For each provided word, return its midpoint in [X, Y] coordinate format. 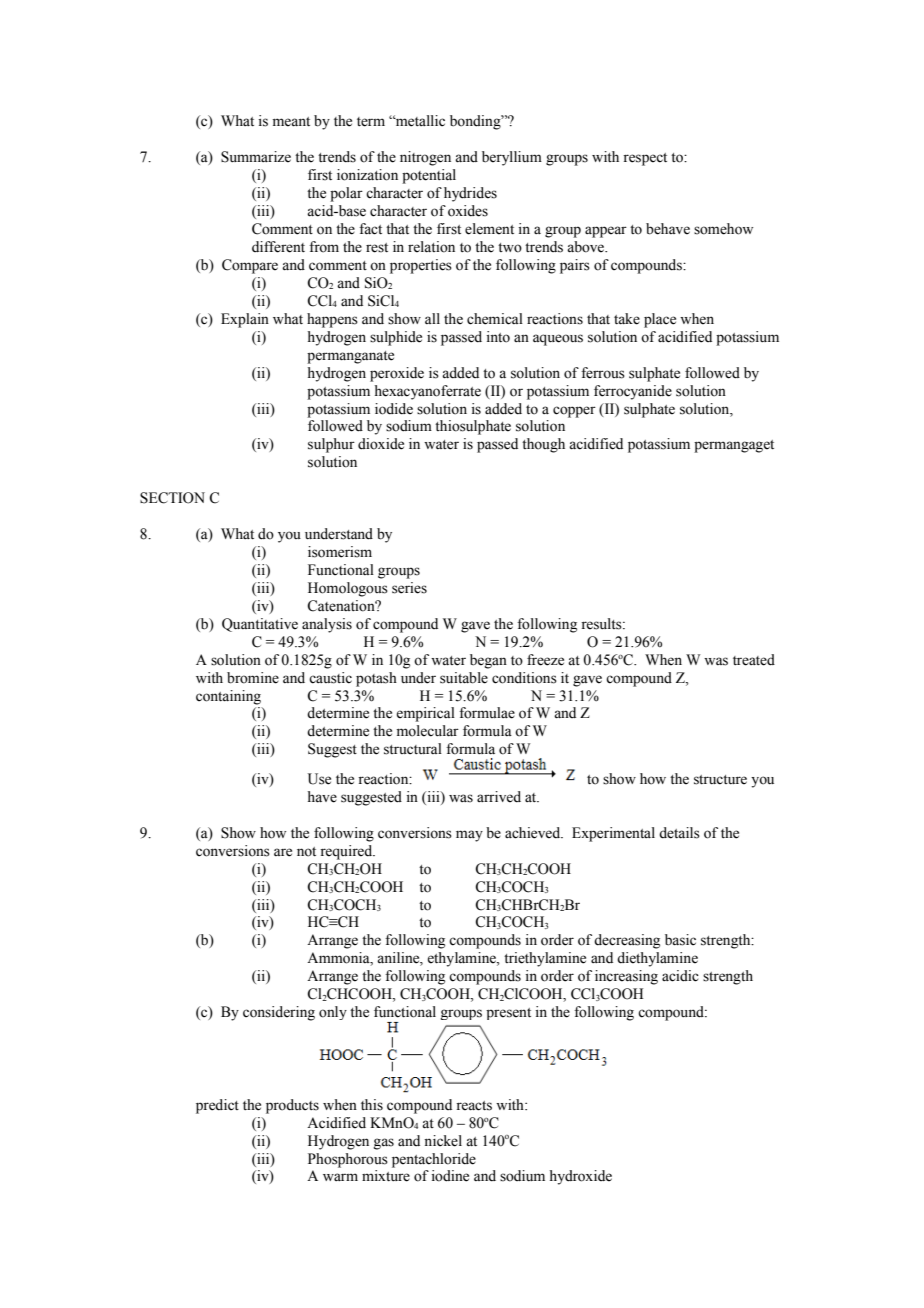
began [488, 661]
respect [645, 159]
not [306, 852]
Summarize [256, 157]
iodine [450, 1176]
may [469, 836]
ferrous [603, 373]
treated [754, 660]
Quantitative [260, 625]
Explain [245, 320]
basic [680, 940]
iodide [394, 409]
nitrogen [425, 158]
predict [217, 1106]
